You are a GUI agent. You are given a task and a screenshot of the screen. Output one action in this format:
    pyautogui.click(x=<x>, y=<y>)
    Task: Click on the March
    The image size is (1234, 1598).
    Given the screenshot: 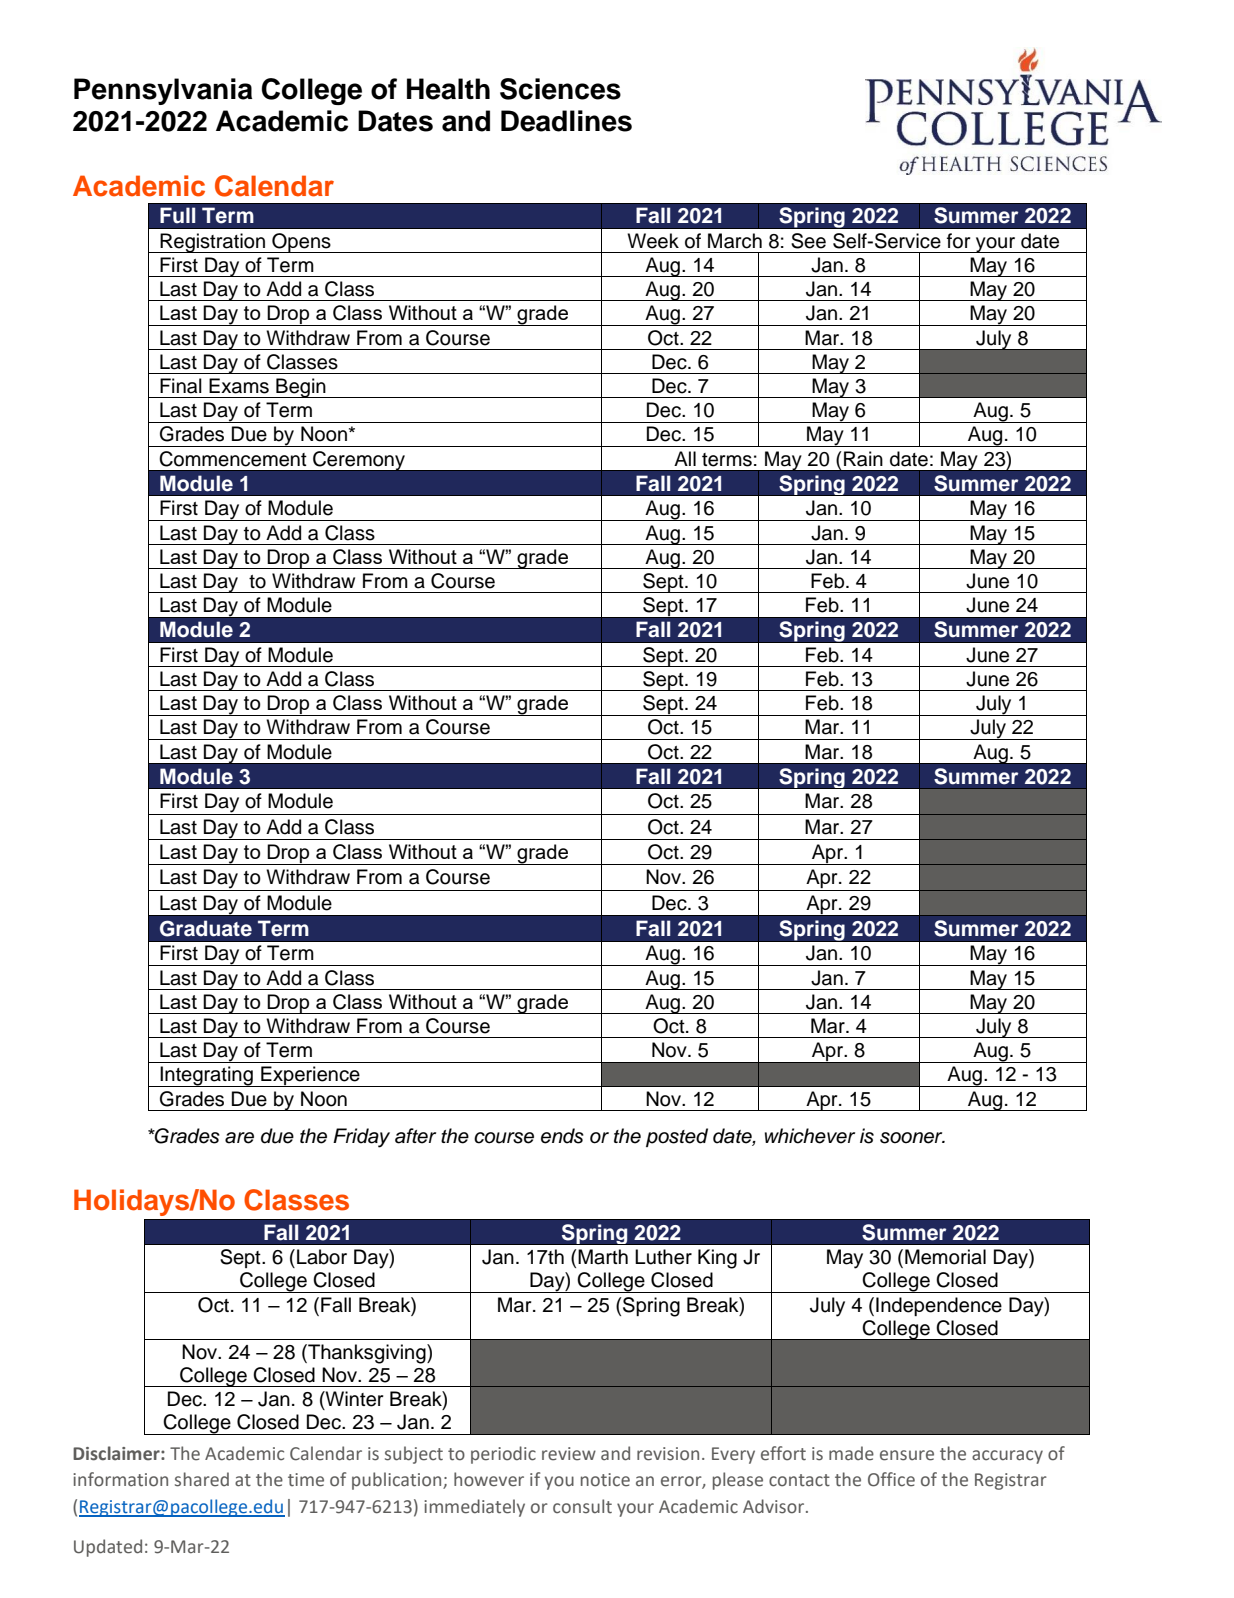 What is the action you would take?
    pyautogui.click(x=735, y=241)
